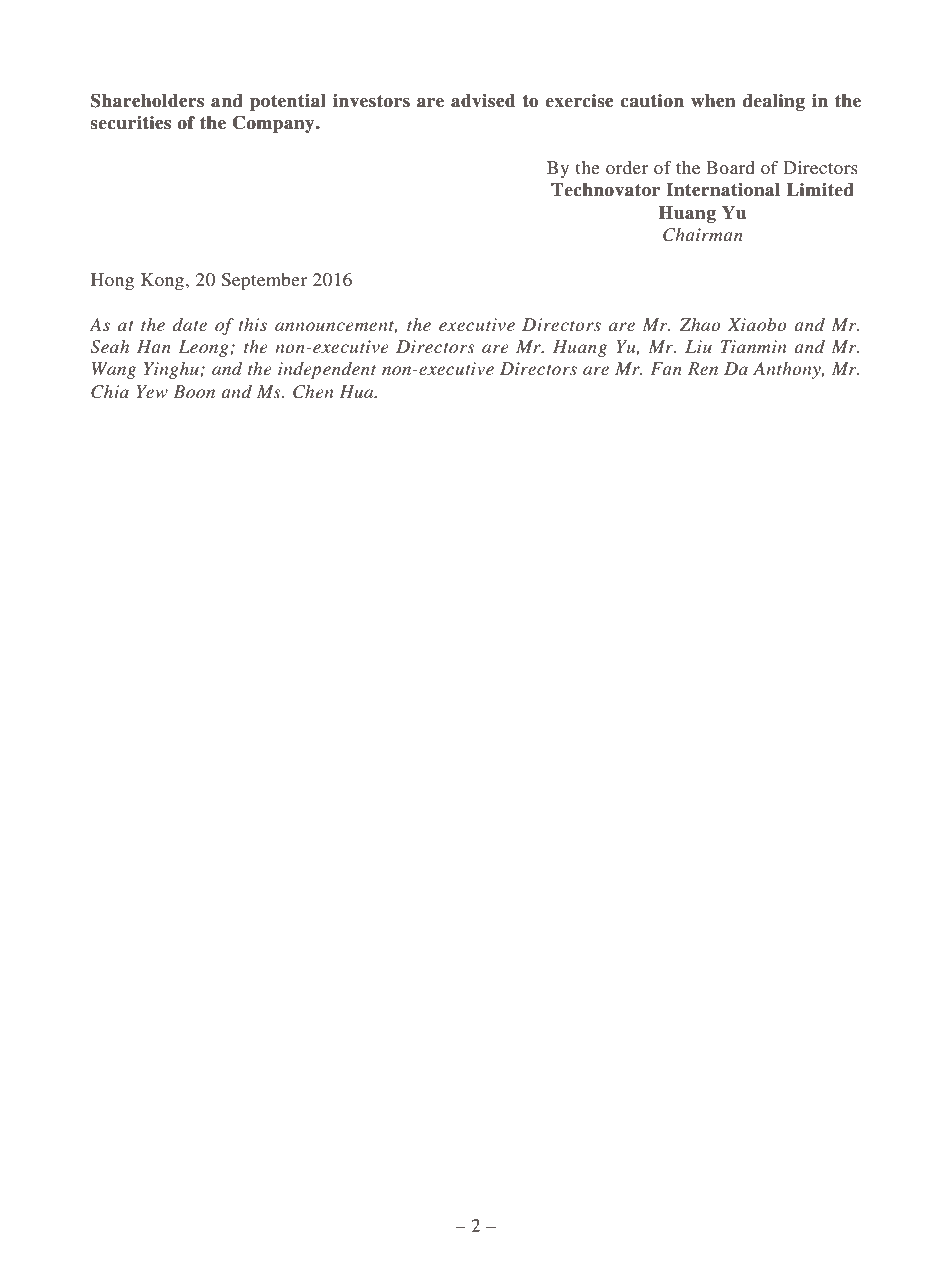 This screenshot has height=1270, width=952. What do you see at coordinates (147, 100) in the screenshot?
I see `Shareholders` at bounding box center [147, 100].
